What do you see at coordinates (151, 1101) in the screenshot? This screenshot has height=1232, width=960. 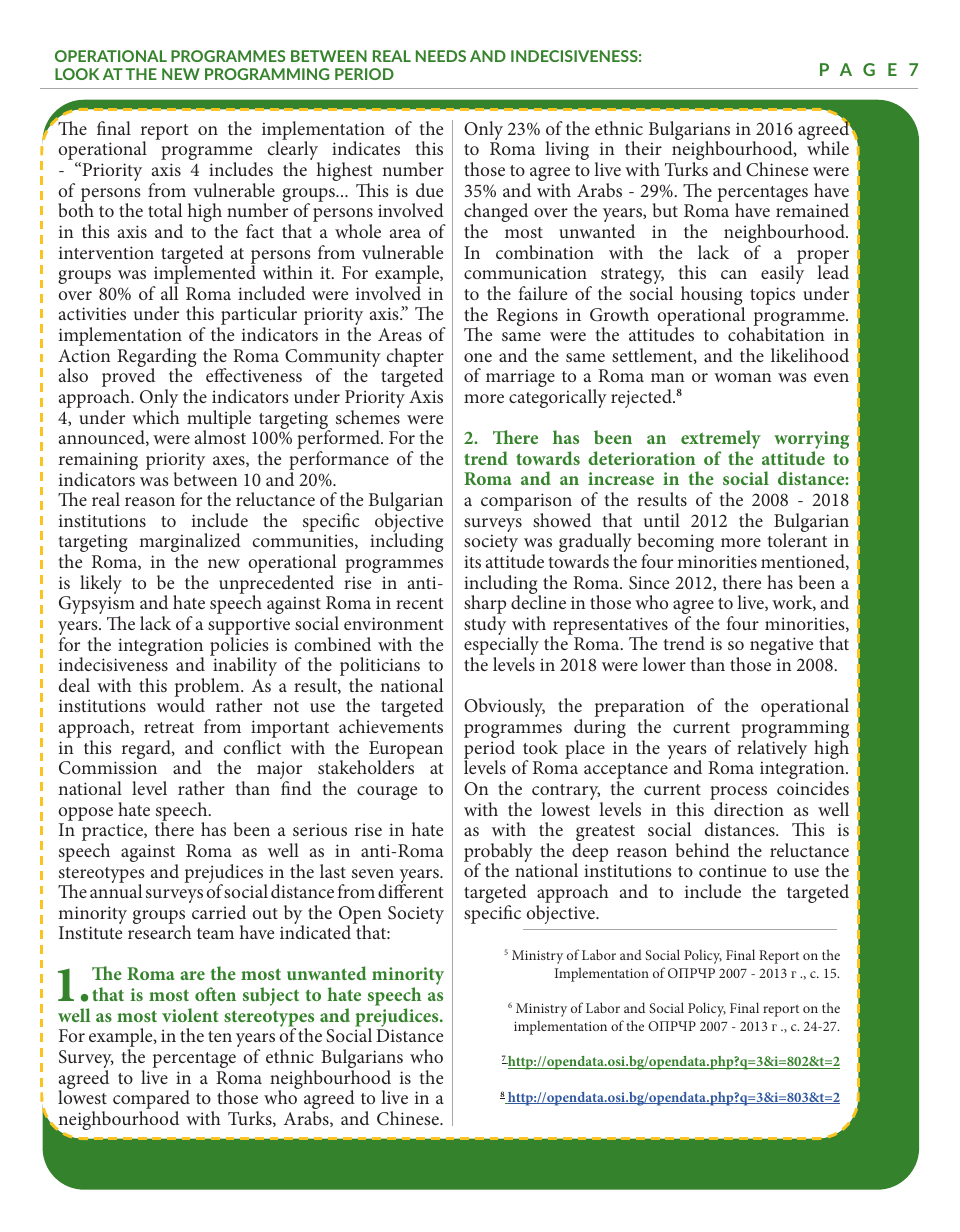 I see `compared` at bounding box center [151, 1101].
